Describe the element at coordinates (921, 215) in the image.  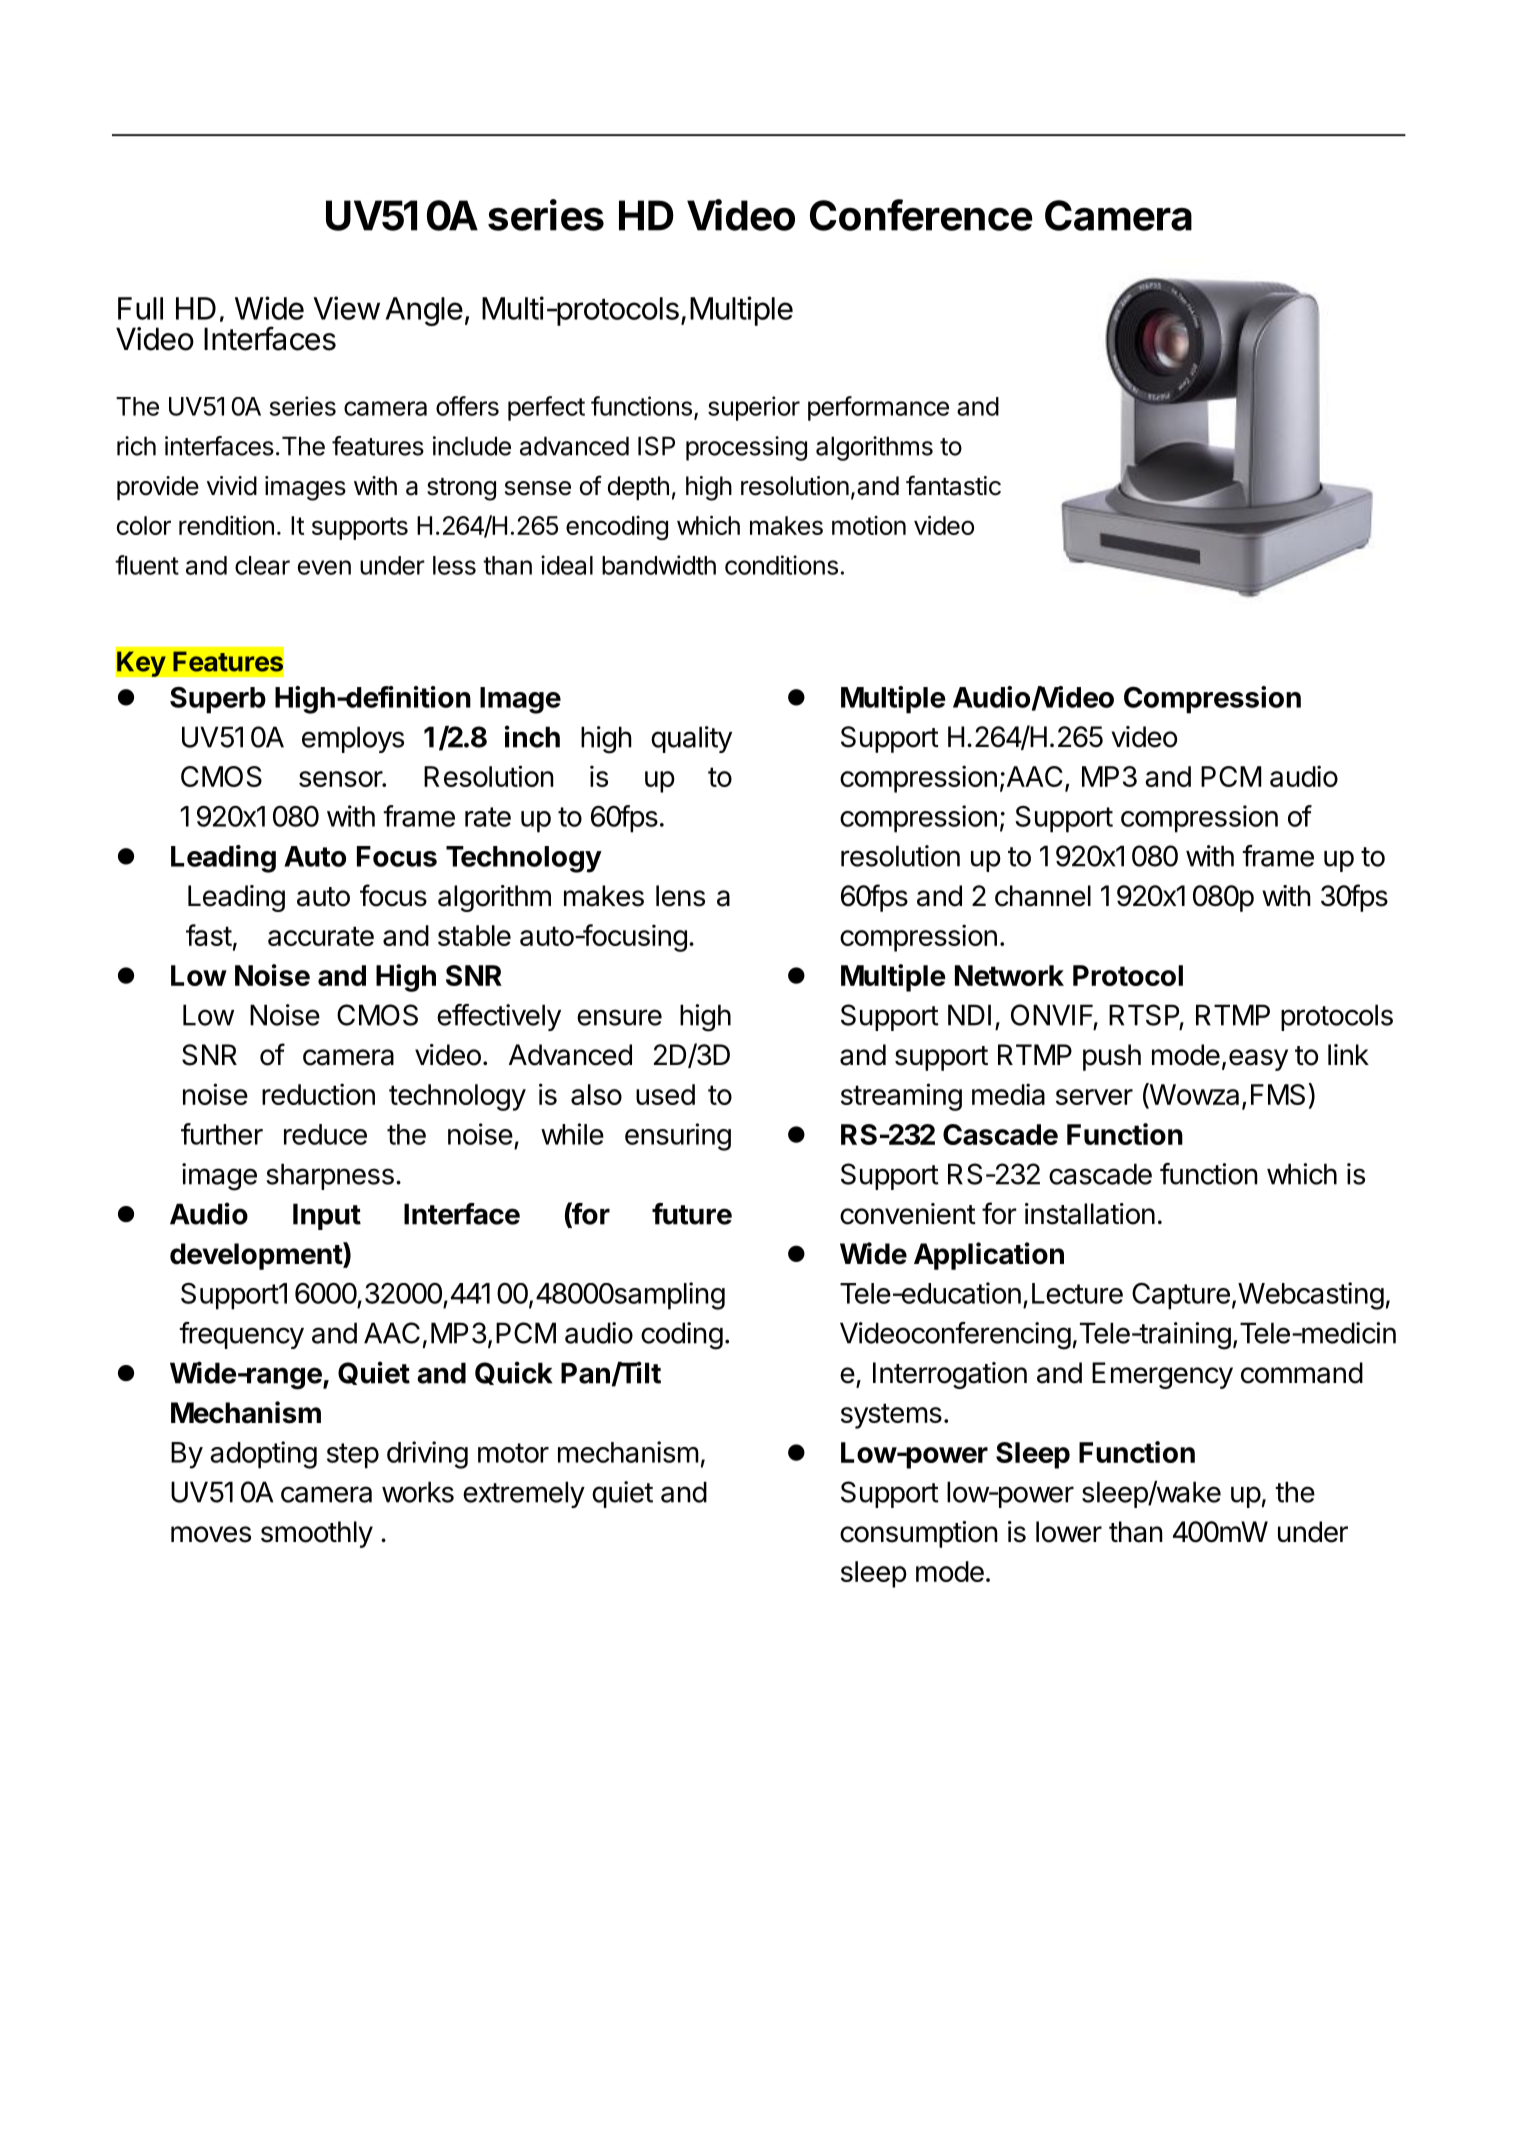
I see `Conference` at that location.
